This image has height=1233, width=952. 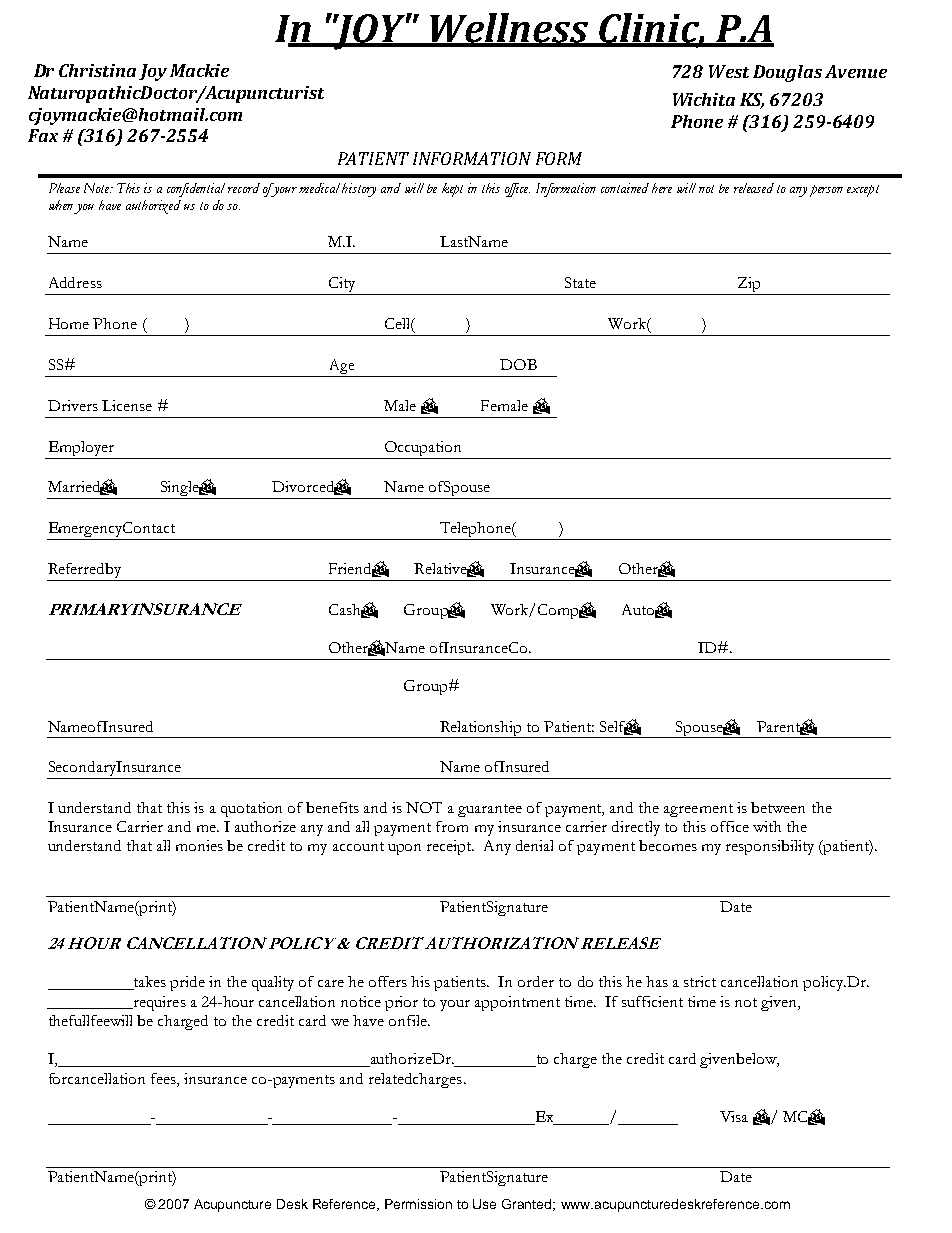 What do you see at coordinates (81, 450) in the image?
I see `Employer` at bounding box center [81, 450].
